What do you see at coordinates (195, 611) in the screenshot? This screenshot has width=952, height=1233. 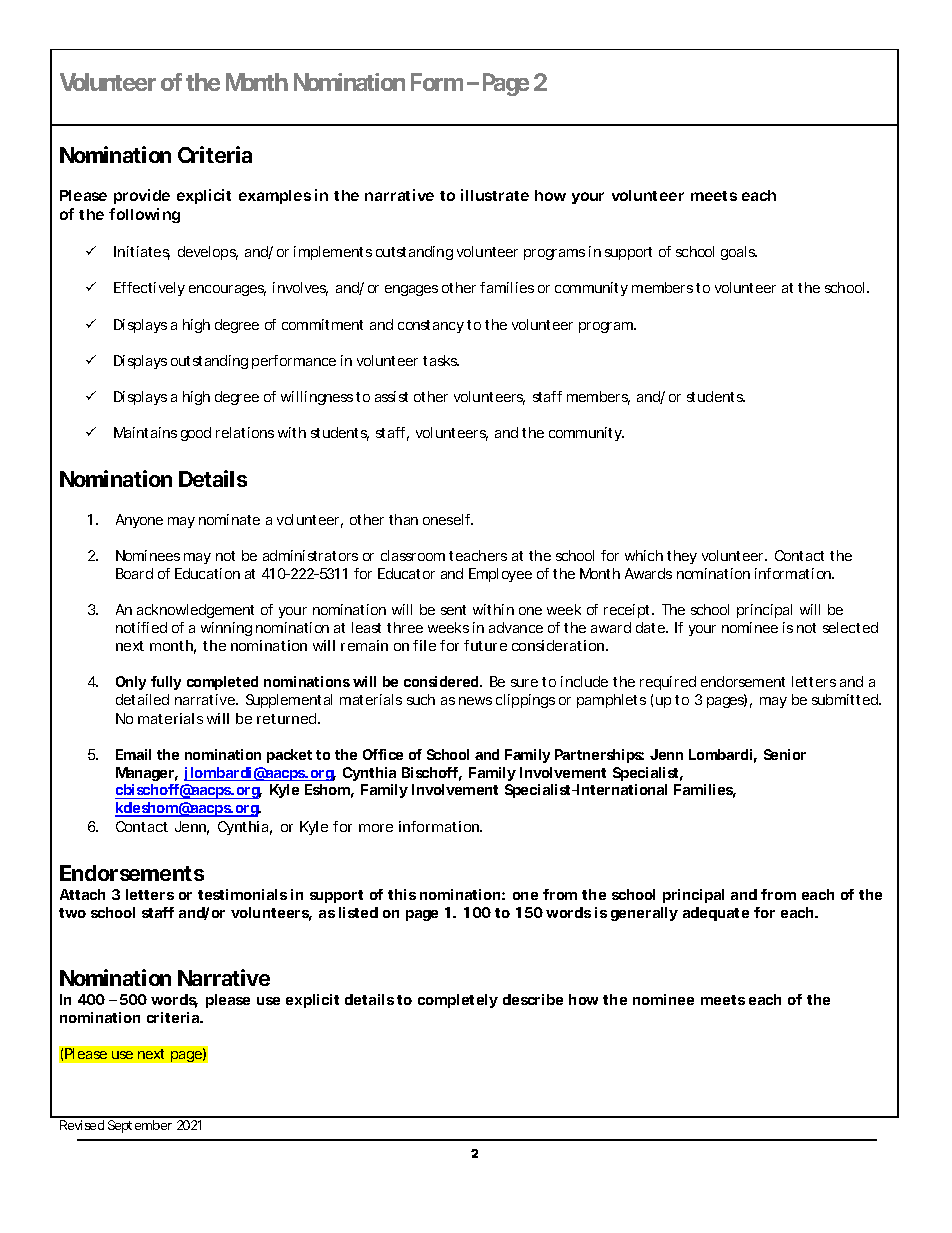 I see `acknowledgement` at bounding box center [195, 611].
